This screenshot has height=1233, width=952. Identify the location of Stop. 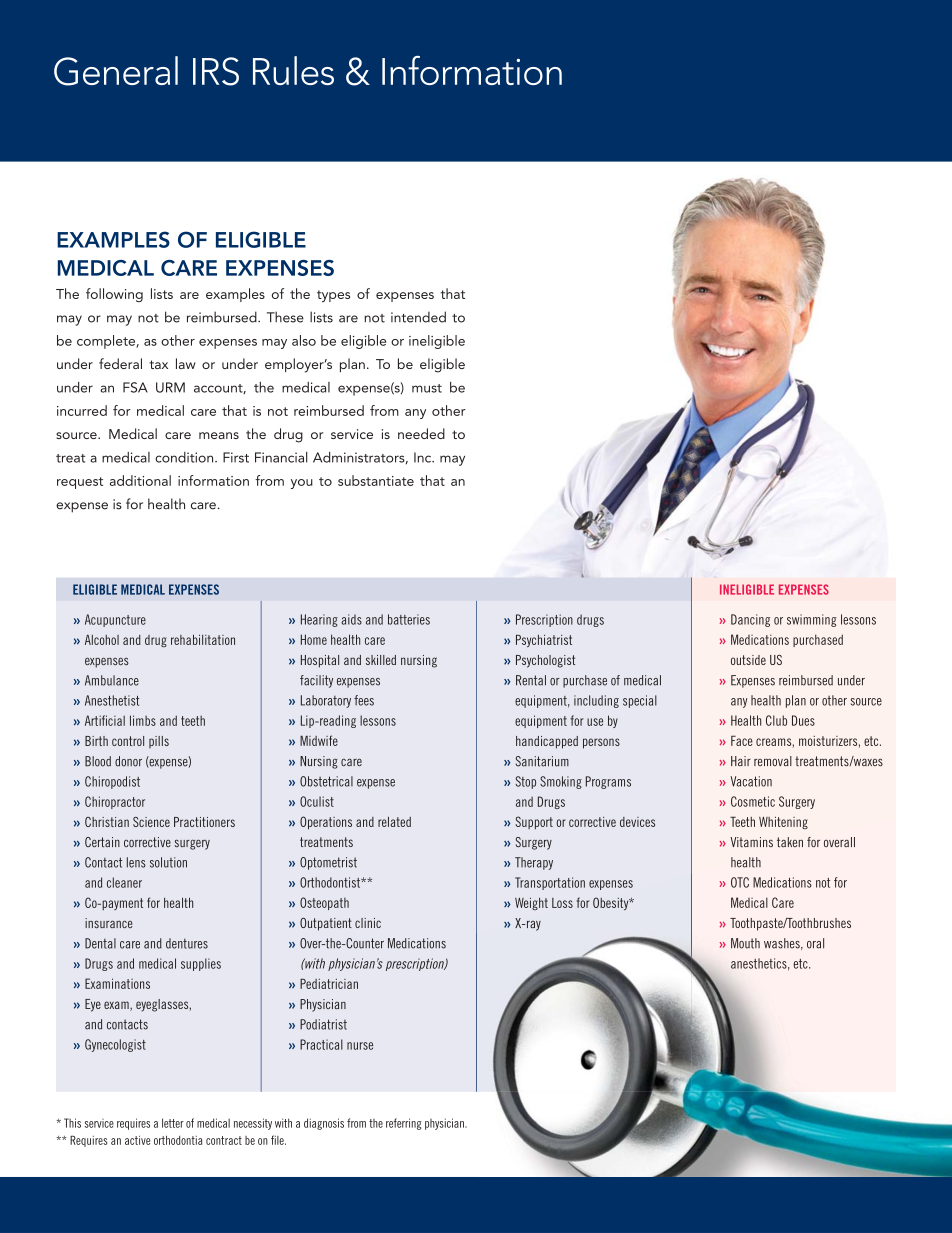
(525, 782).
